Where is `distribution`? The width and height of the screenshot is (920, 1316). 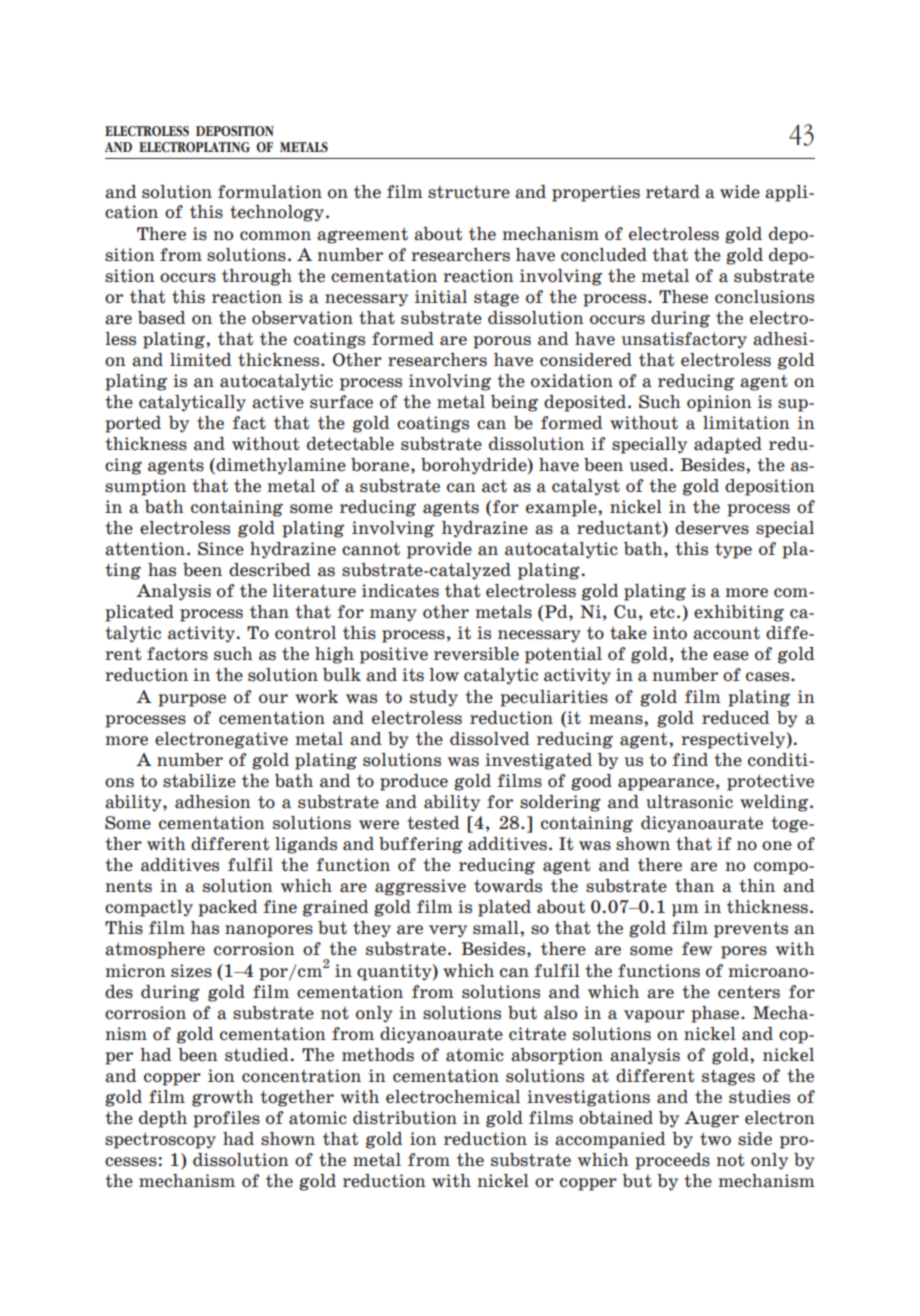 distribution is located at coordinates (405, 1118).
